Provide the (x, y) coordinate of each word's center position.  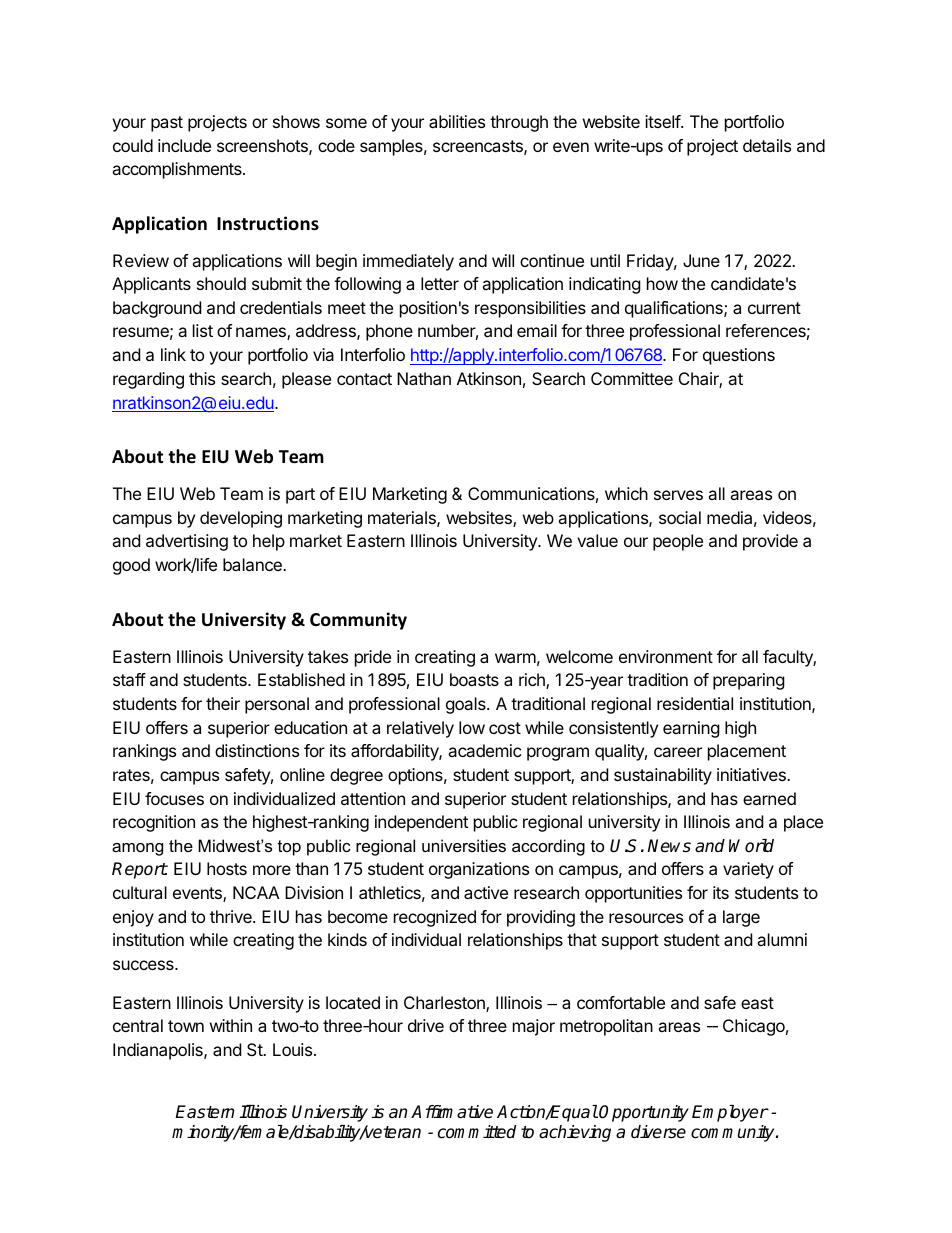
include (184, 145)
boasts (474, 679)
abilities (457, 121)
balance (253, 564)
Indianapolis (159, 1051)
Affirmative (452, 1112)
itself (663, 121)
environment (666, 656)
